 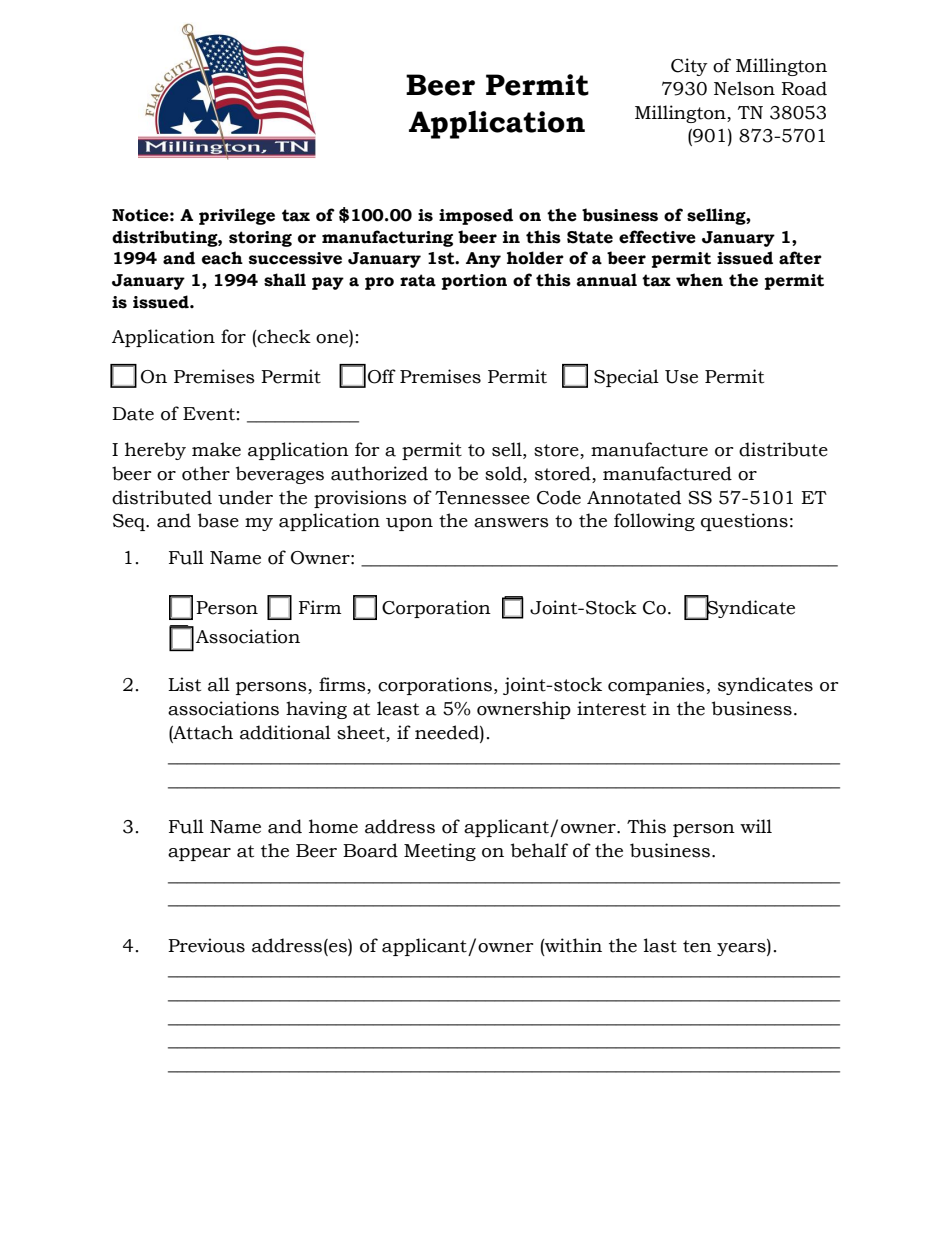 What do you see at coordinates (482, 498) in the screenshot?
I see `Tennessee` at bounding box center [482, 498].
